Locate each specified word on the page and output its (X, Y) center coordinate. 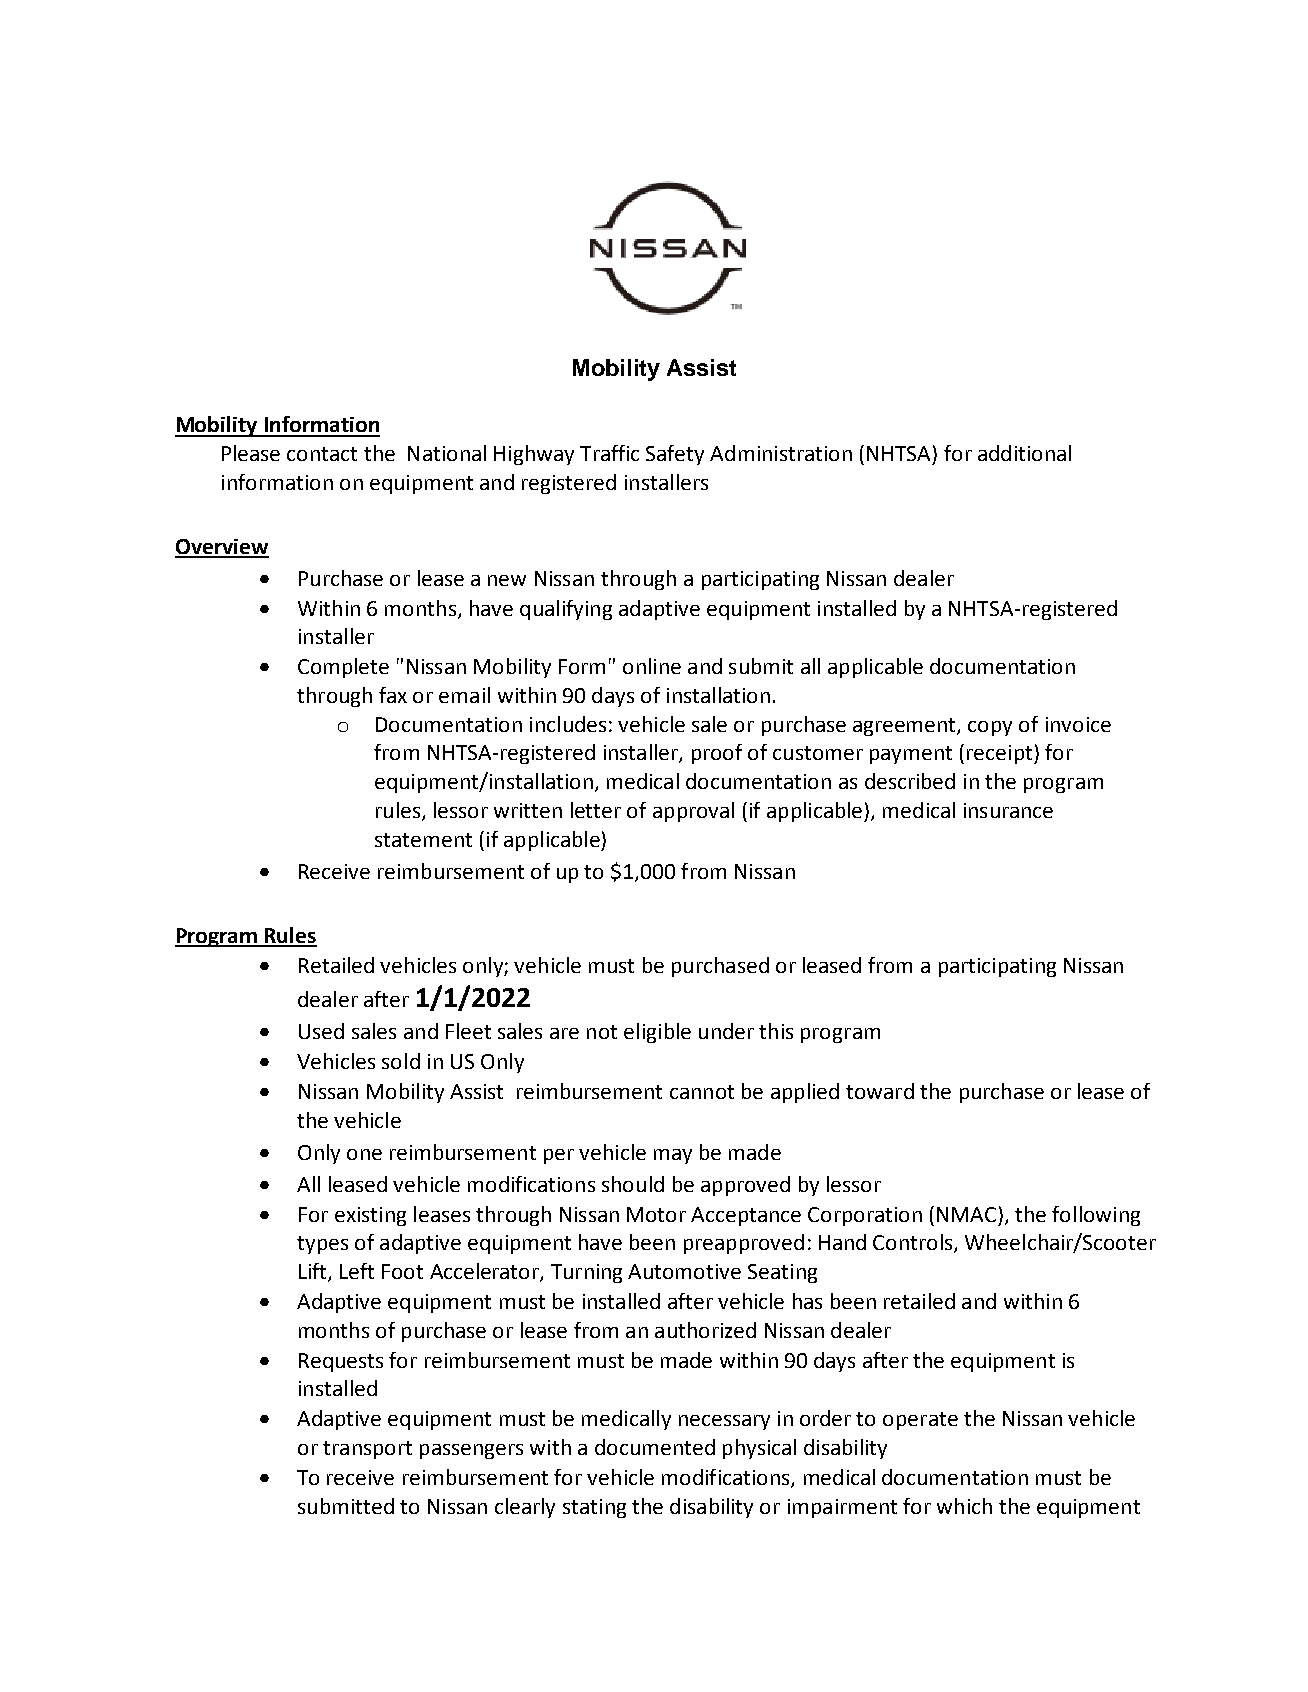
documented (655, 1447)
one (364, 1154)
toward (880, 1091)
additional (1024, 453)
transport (367, 1450)
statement (423, 840)
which (964, 1506)
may (673, 1156)
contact (322, 454)
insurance (1008, 810)
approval (693, 812)
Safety (675, 455)
